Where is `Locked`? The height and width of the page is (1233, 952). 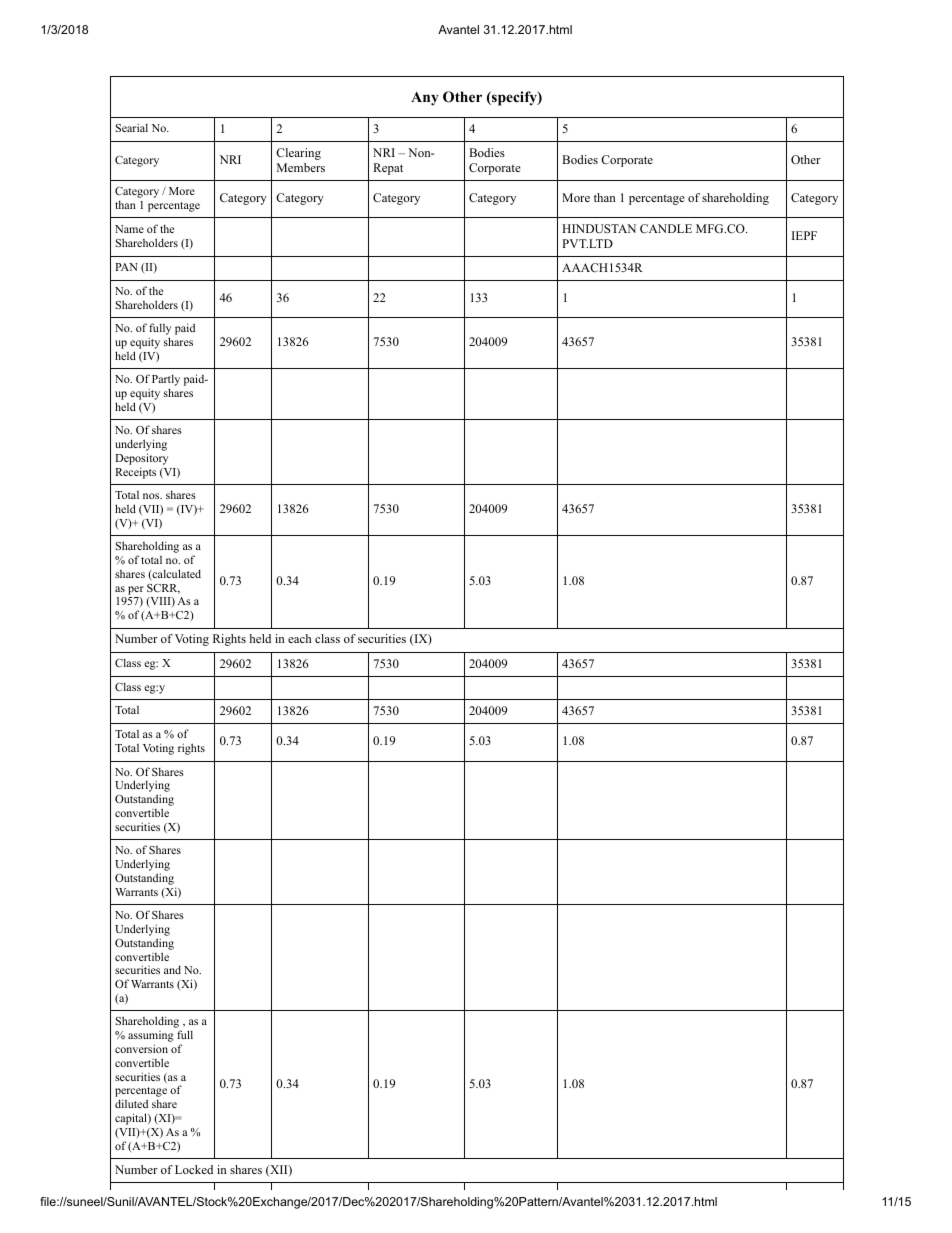
Locked is located at coordinates (194, 1169).
